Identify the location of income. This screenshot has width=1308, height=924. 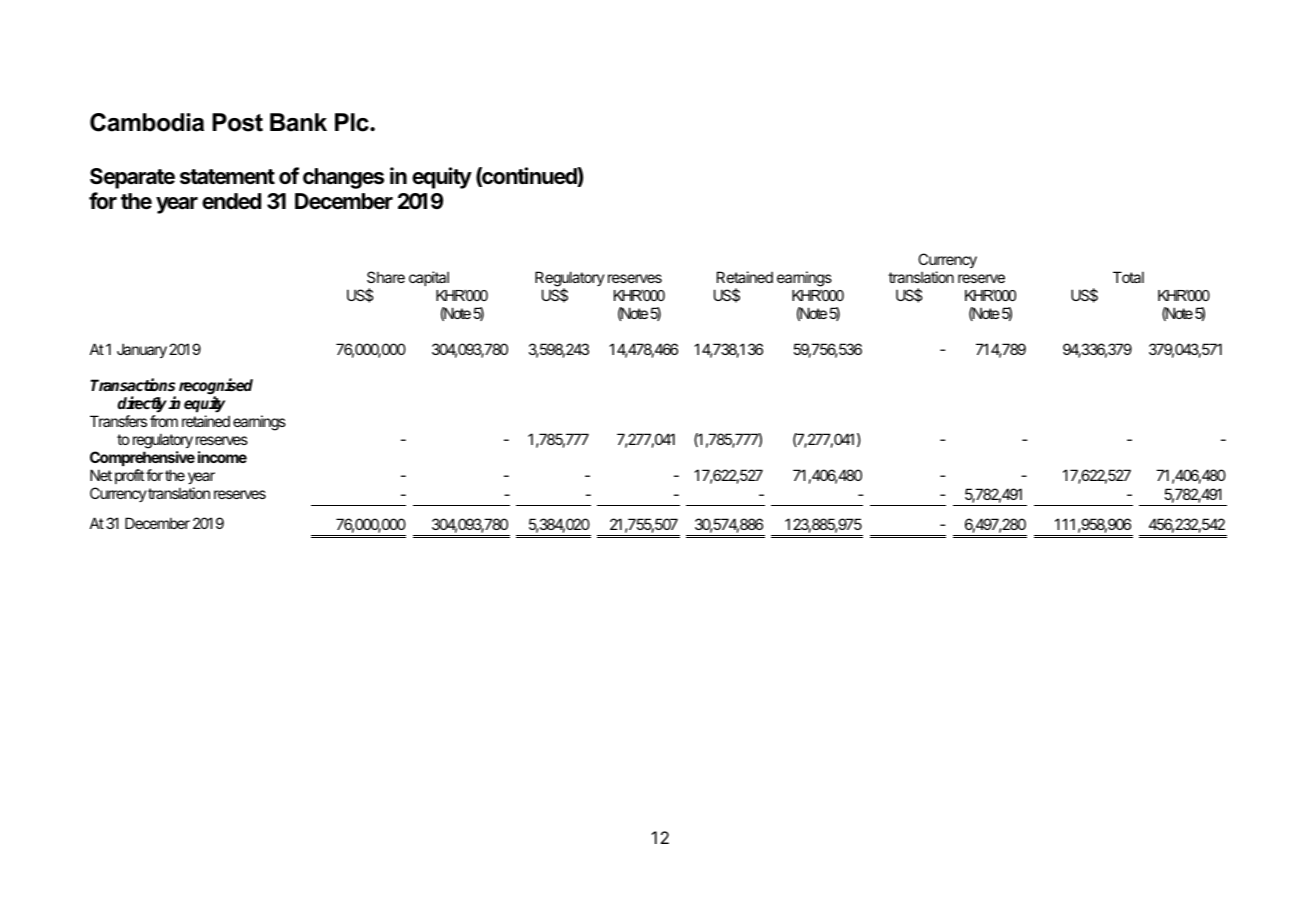
(222, 457).
